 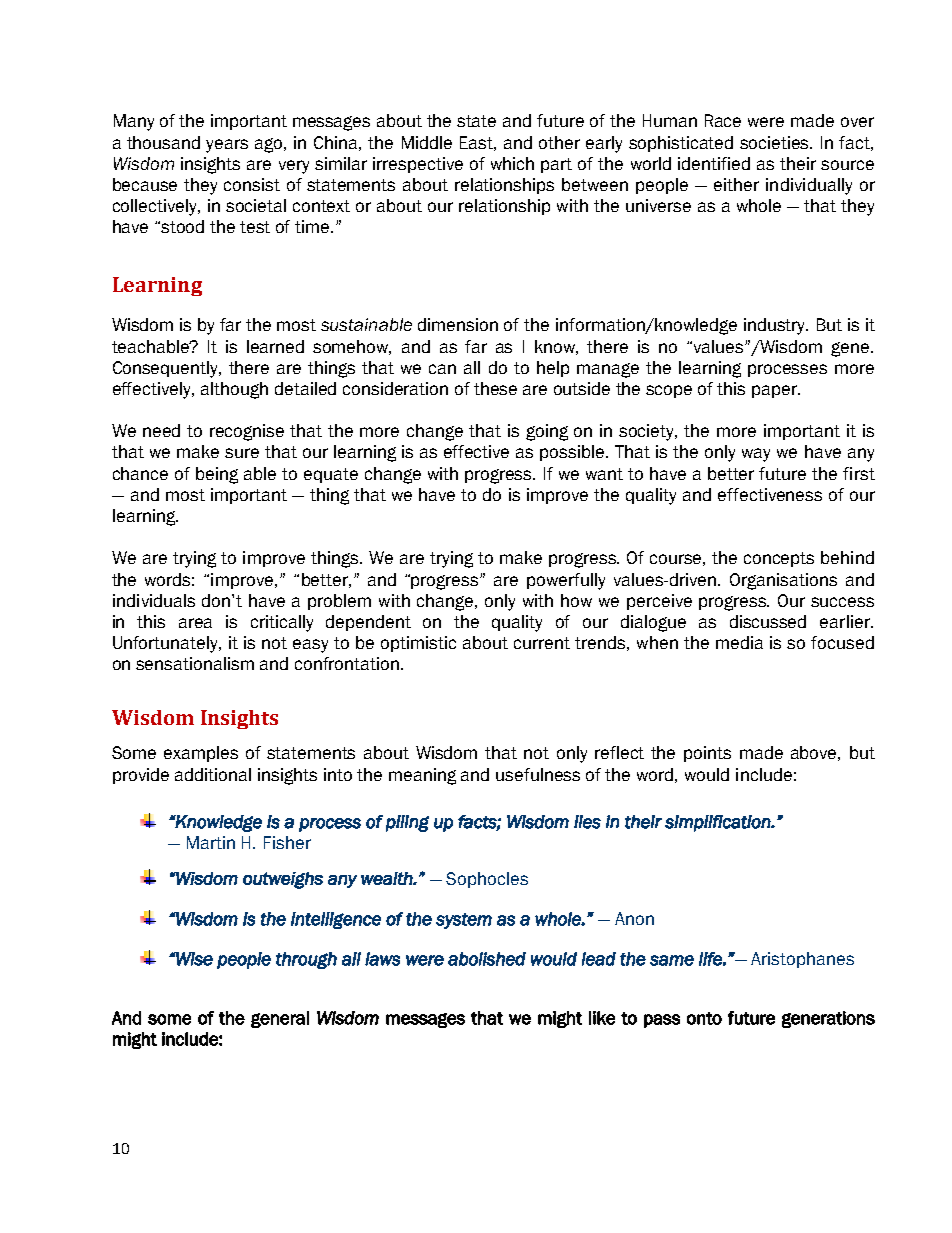 I want to click on usefulness, so click(x=538, y=774).
